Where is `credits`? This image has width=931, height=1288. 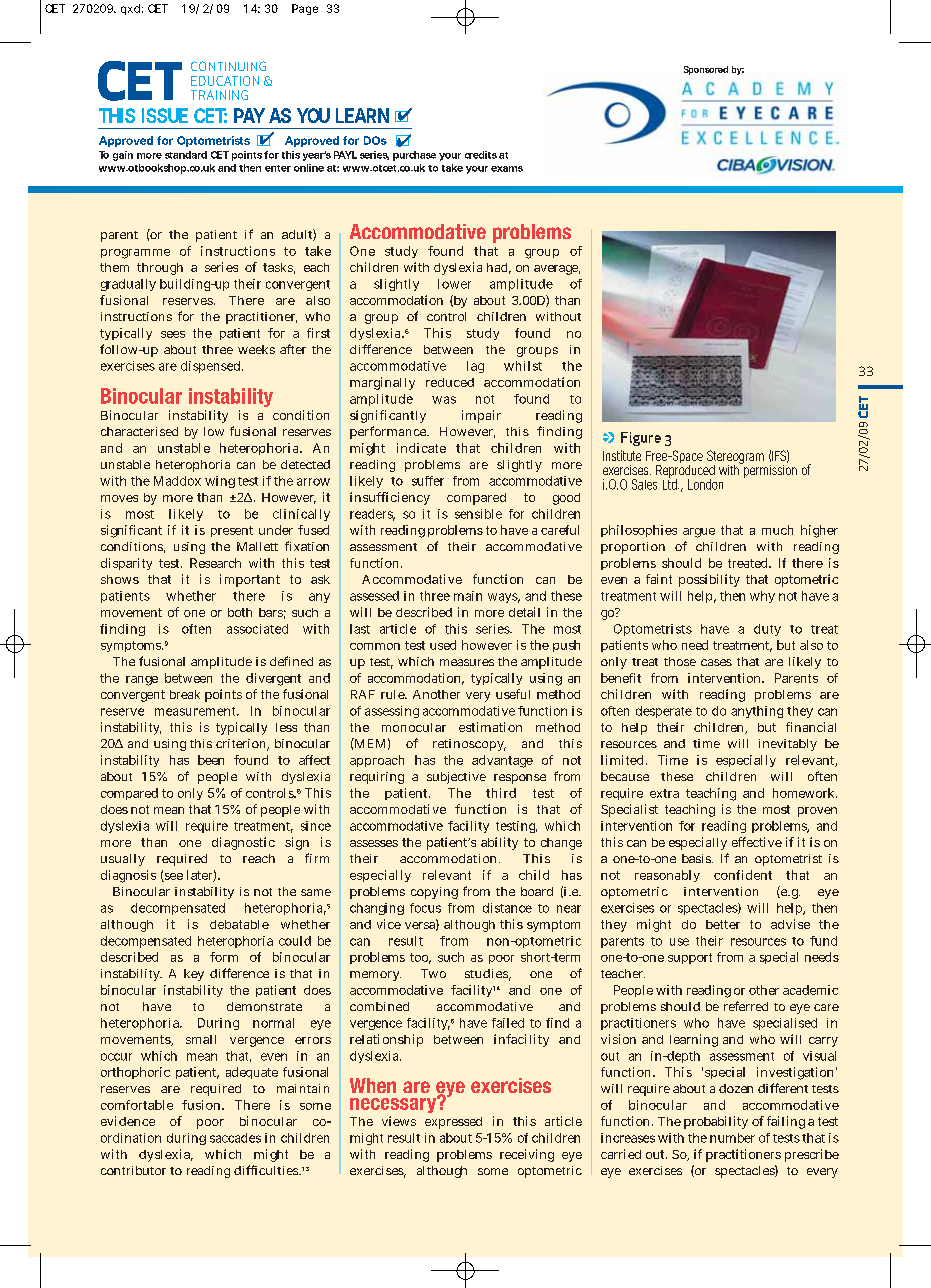
credits is located at coordinates (481, 155).
